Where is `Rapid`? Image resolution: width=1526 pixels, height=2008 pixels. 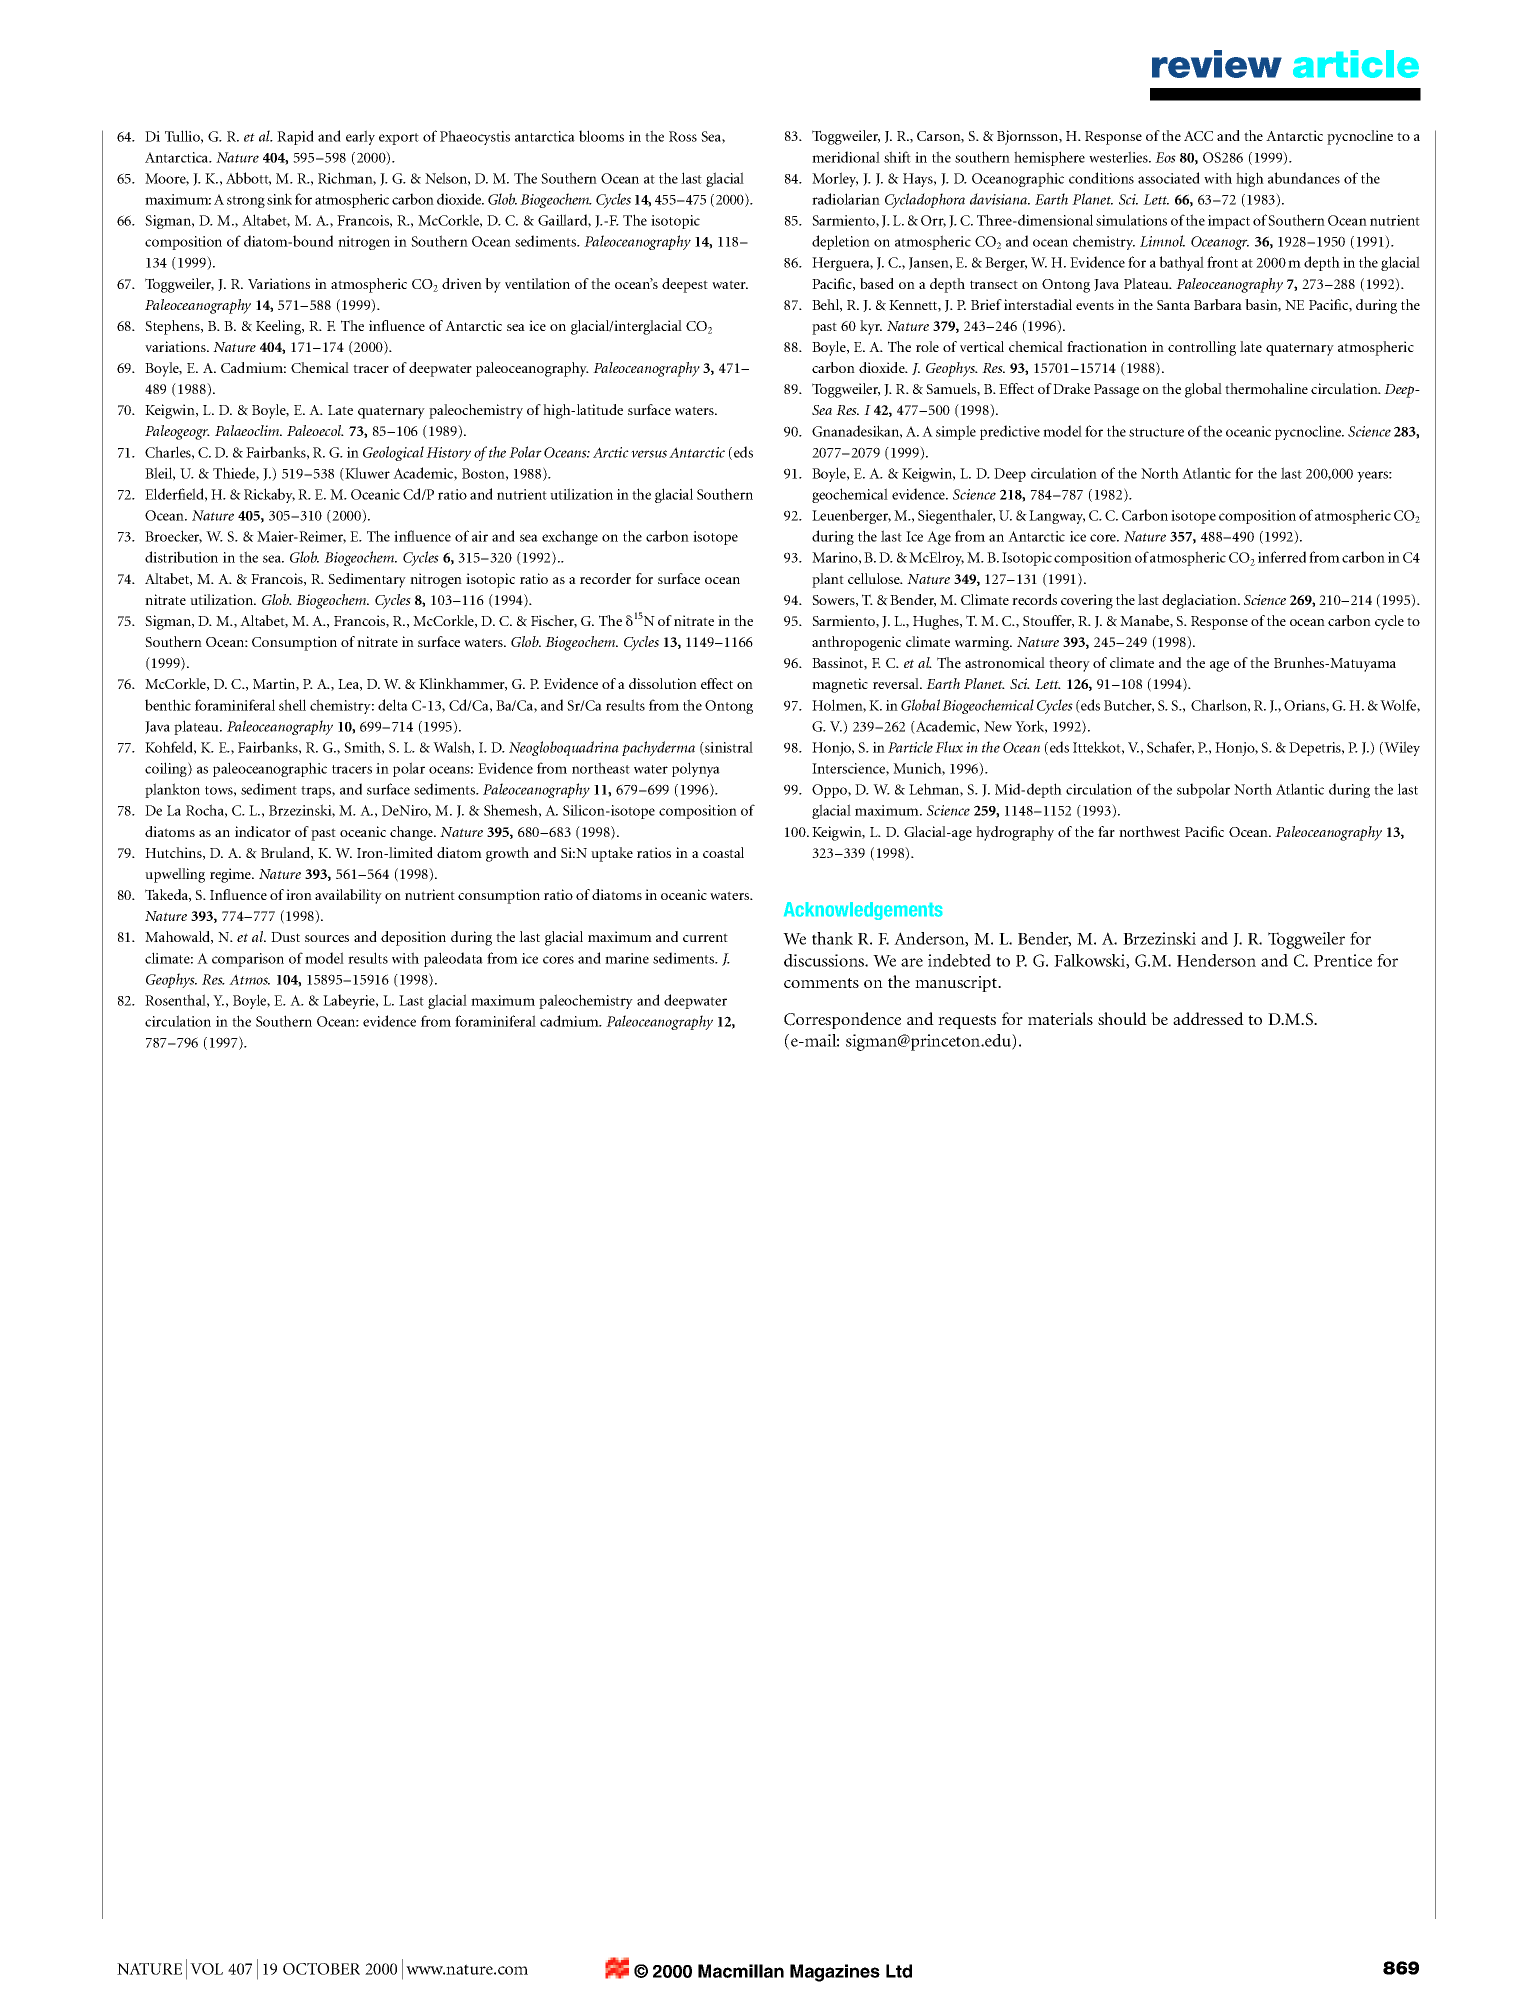
Rapid is located at coordinates (295, 137).
